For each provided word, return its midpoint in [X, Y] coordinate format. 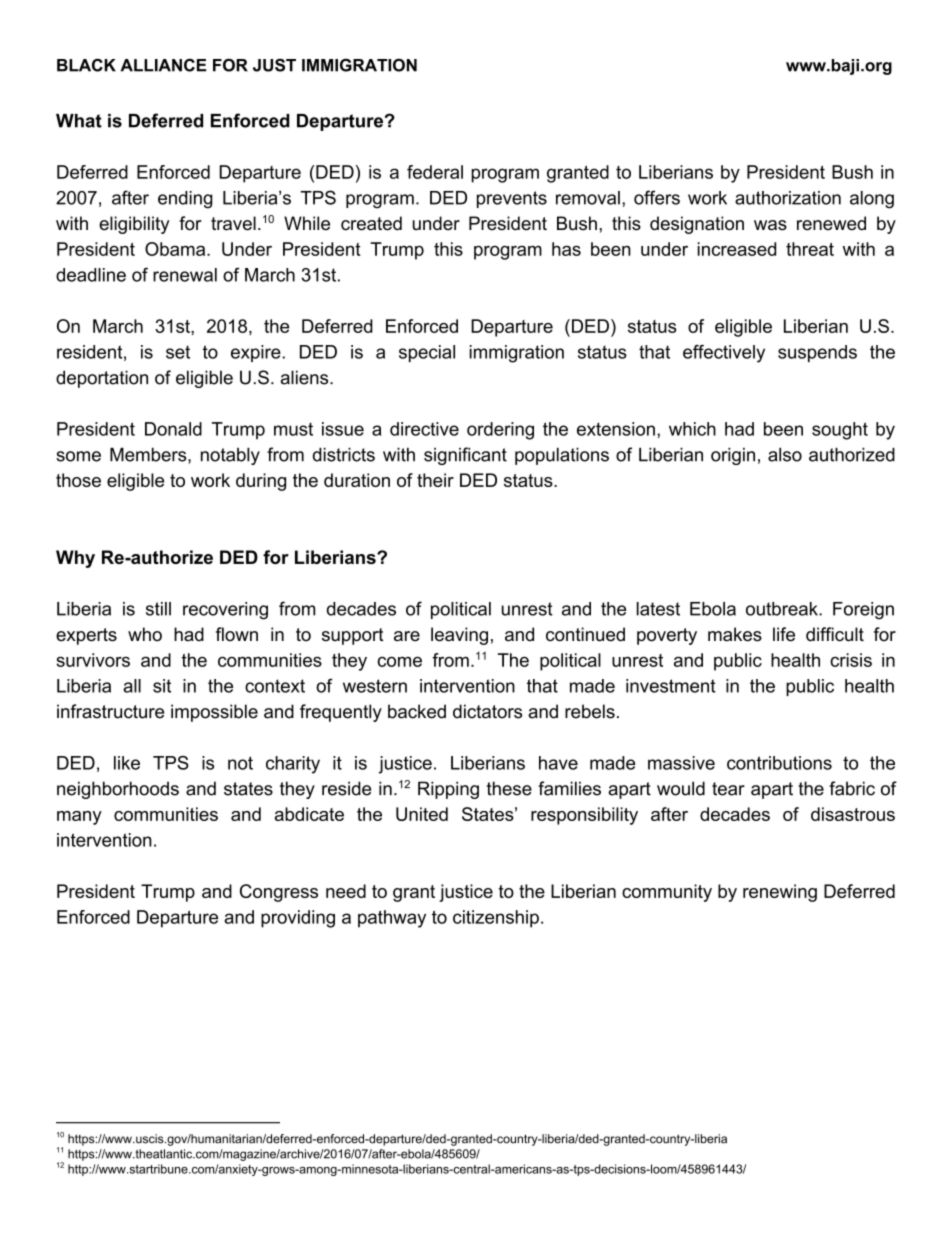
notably [230, 456]
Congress [279, 893]
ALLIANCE [163, 65]
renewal [185, 275]
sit [162, 686]
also [785, 455]
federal [435, 172]
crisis [851, 660]
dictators [487, 711]
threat [810, 249]
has [566, 249]
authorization [788, 198]
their [435, 480]
